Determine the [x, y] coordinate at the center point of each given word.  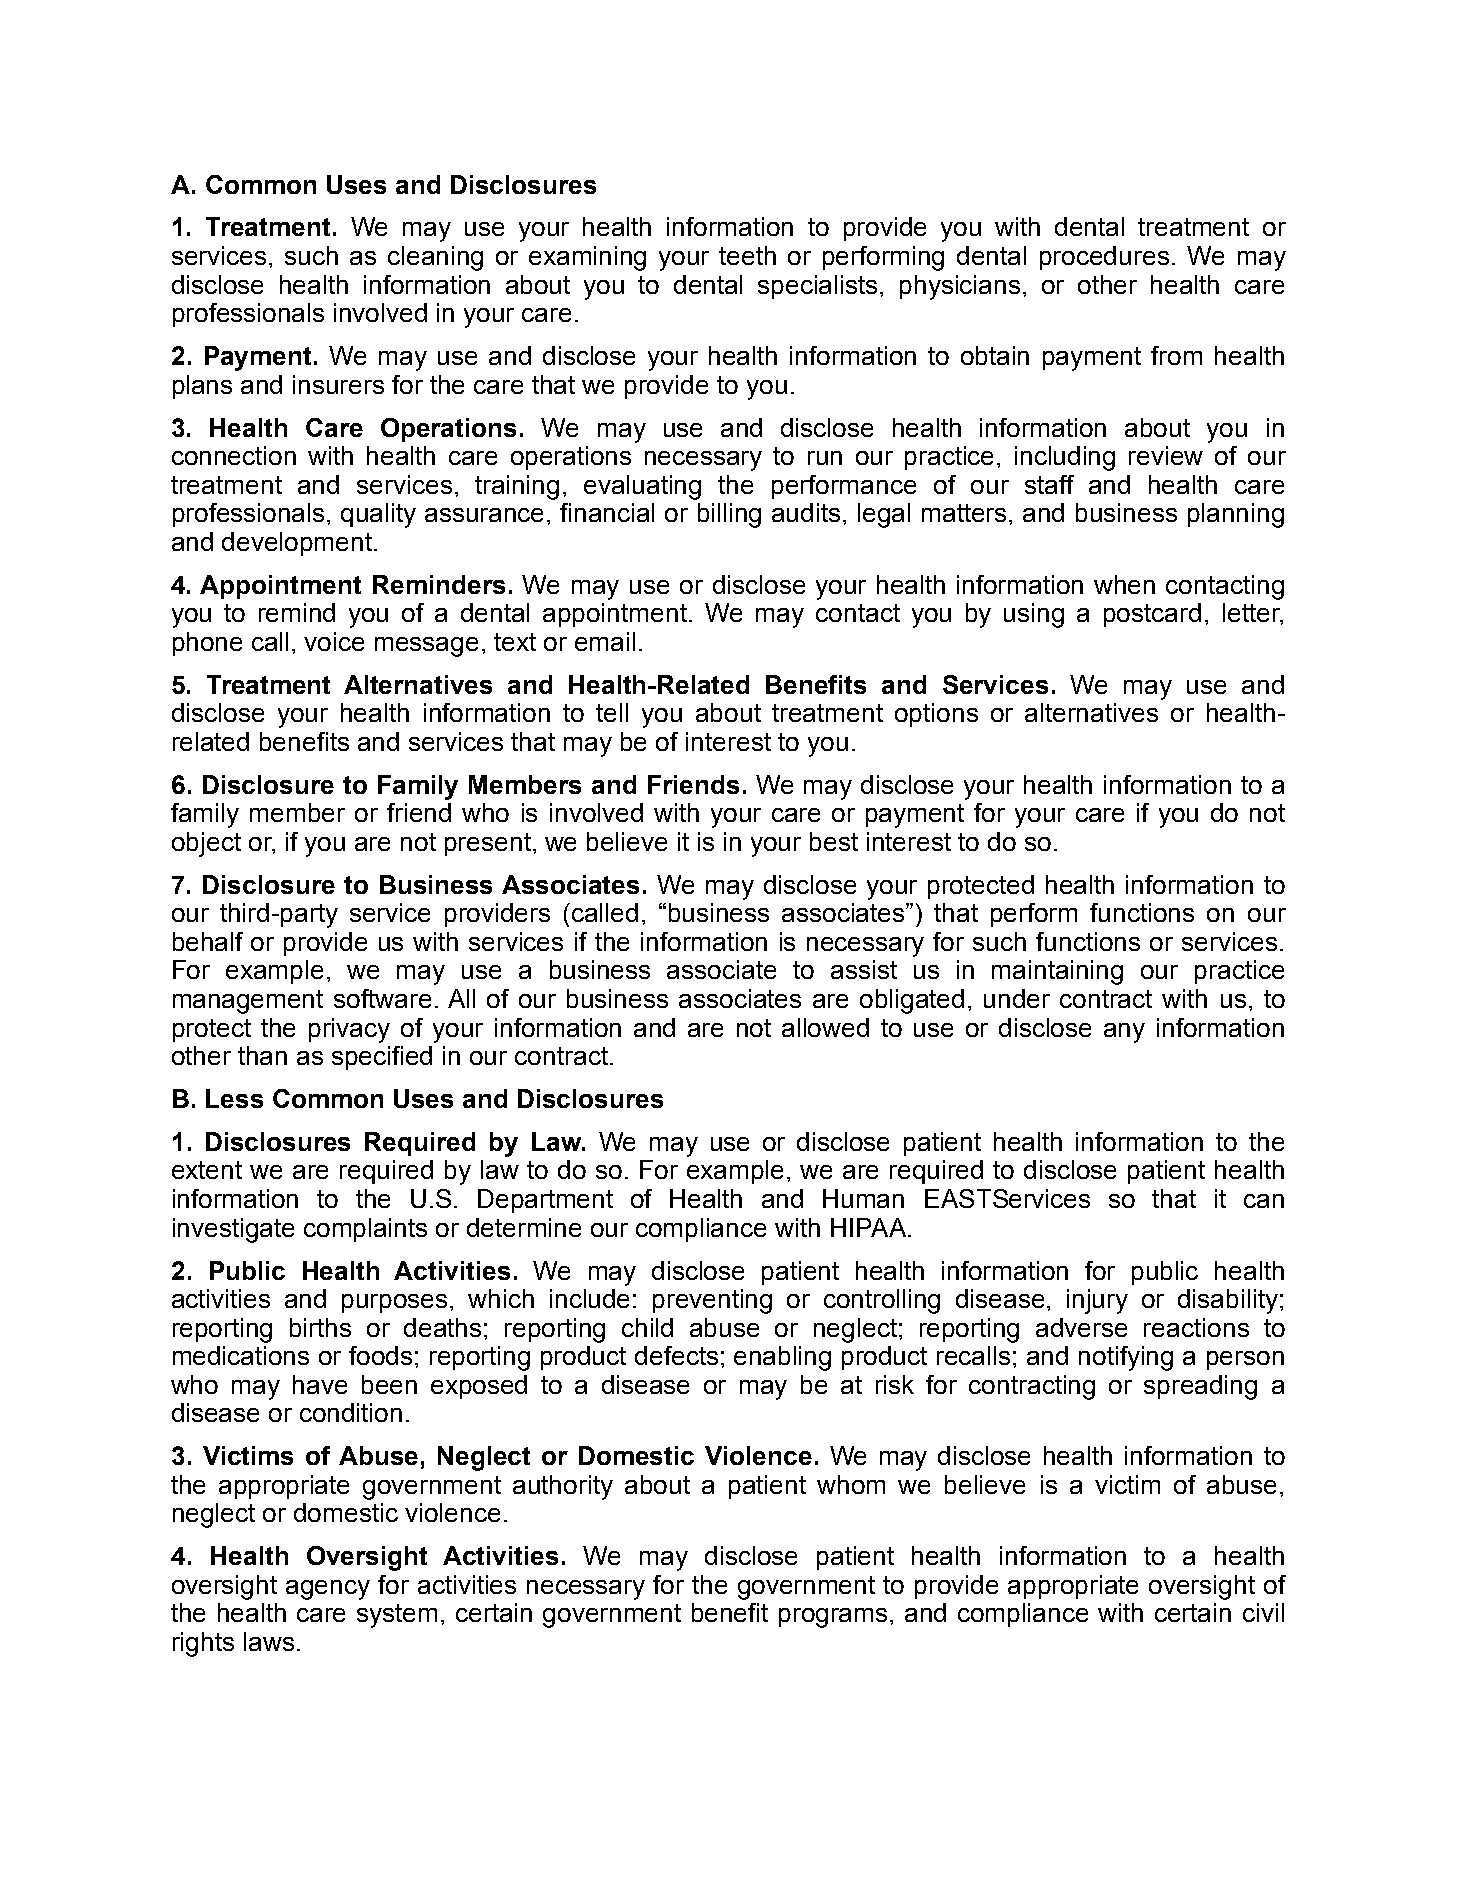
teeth [747, 255]
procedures [1104, 258]
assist [864, 969]
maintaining [1057, 972]
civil [1263, 1612]
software [382, 998]
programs [833, 1618]
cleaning [435, 258]
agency [328, 1590]
